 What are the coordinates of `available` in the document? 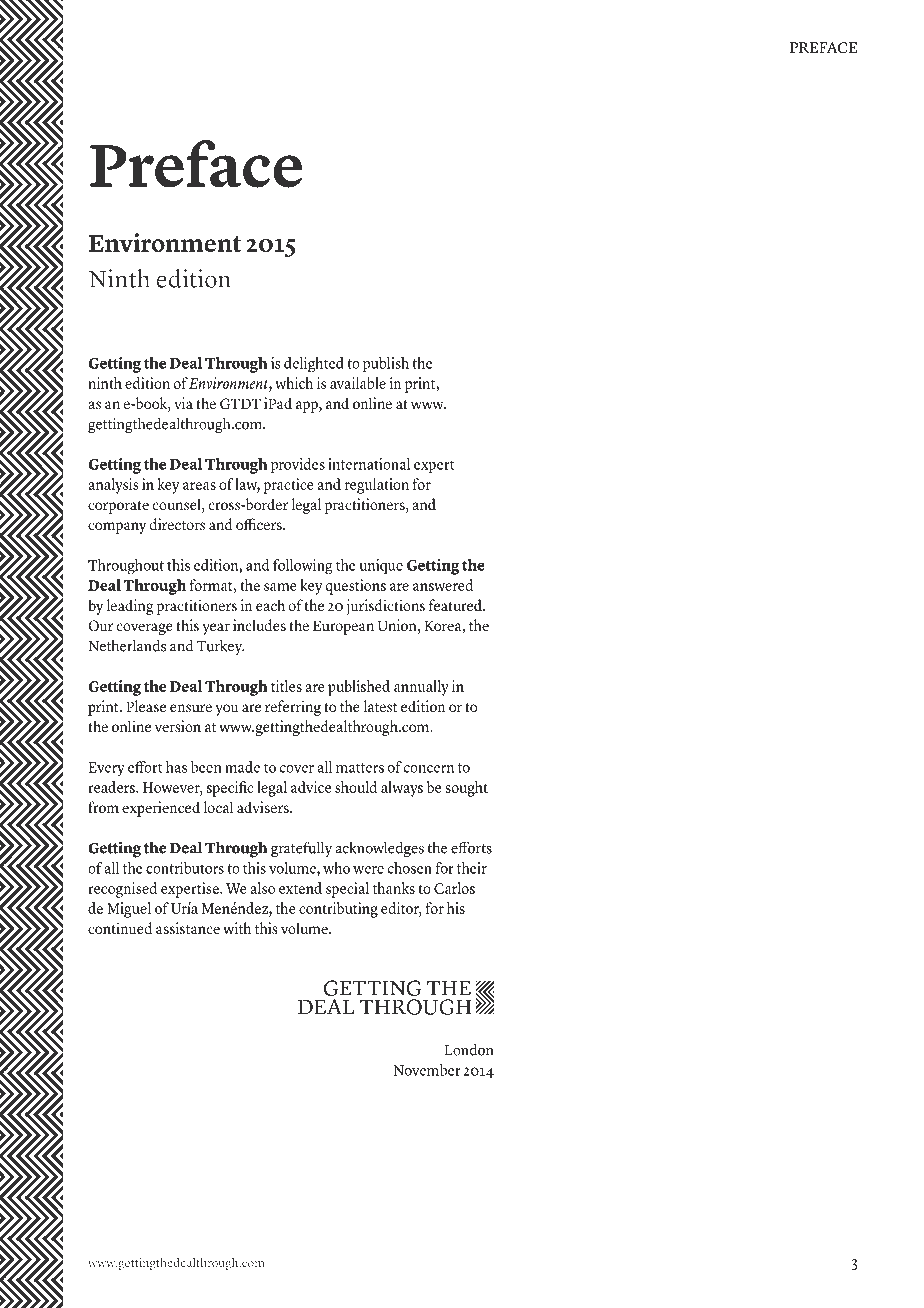 It's located at (358, 383).
